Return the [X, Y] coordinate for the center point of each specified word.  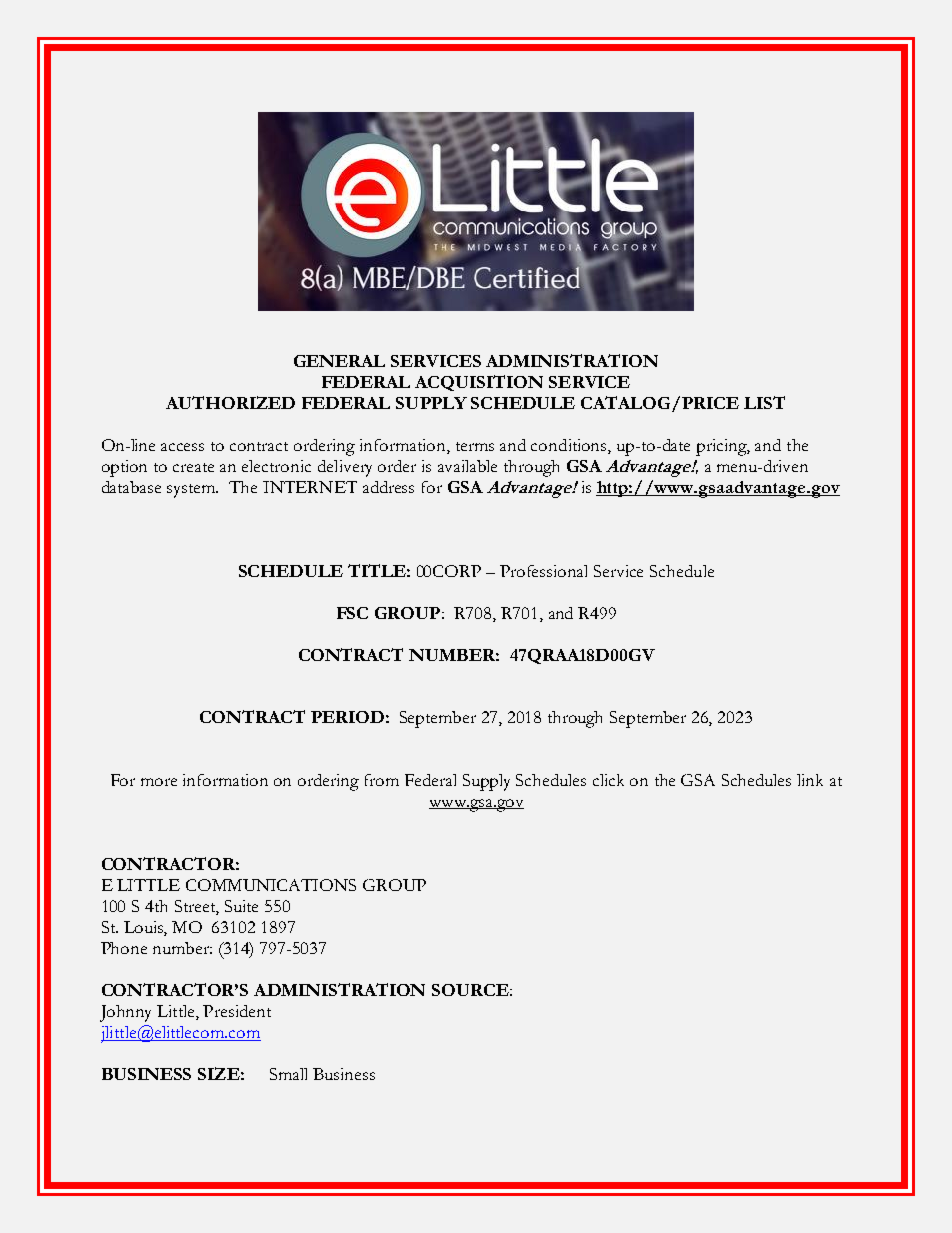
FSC [352, 613]
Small [288, 1074]
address [388, 487]
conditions [570, 446]
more [159, 782]
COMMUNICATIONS [271, 885]
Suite [241, 906]
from [382, 780]
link [810, 780]
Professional [543, 571]
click [608, 780]
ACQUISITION [479, 383]
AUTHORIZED [230, 402]
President [237, 1011]
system [192, 491]
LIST [764, 402]
